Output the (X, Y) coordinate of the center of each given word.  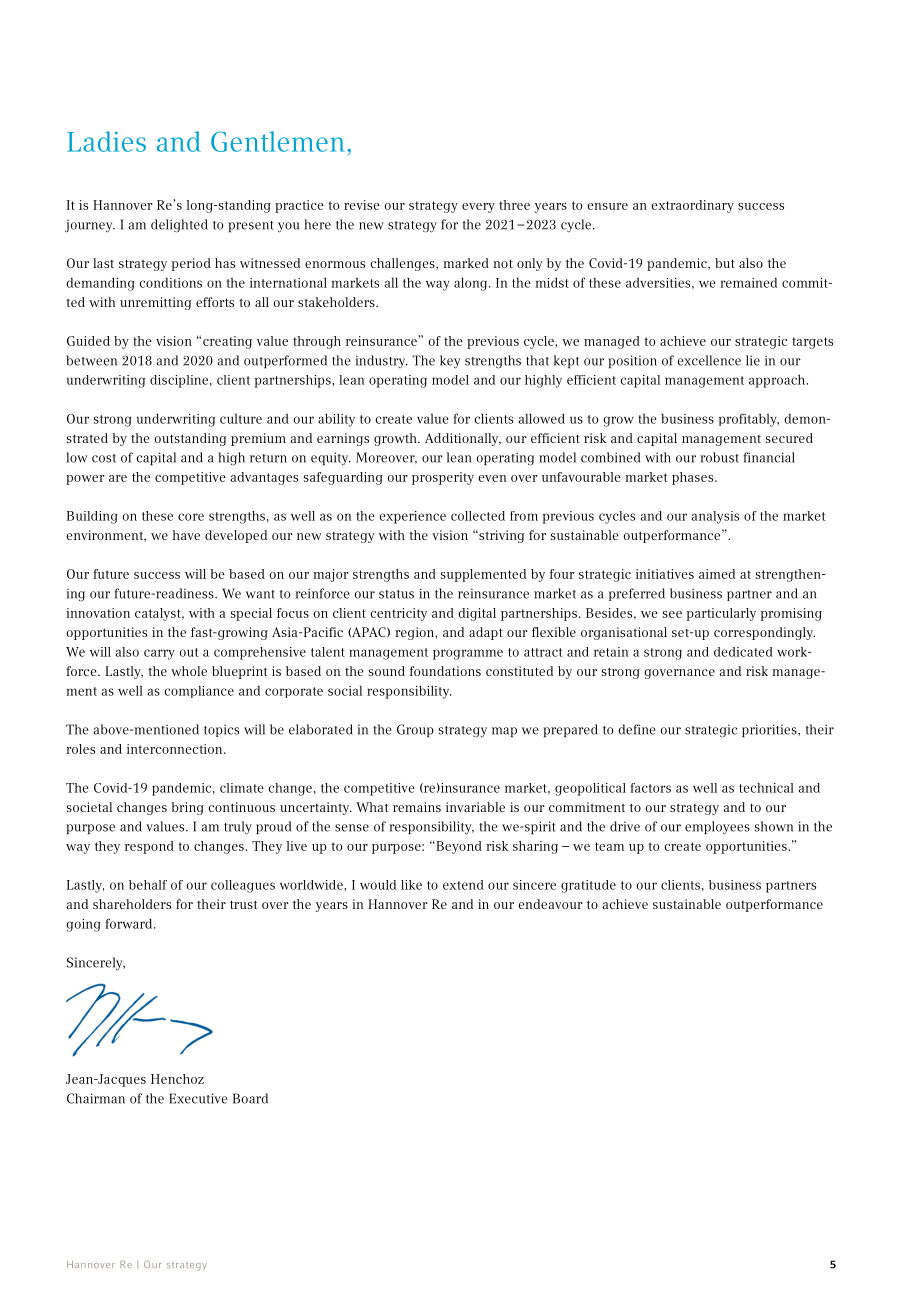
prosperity (443, 478)
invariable (475, 807)
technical (766, 788)
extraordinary (692, 206)
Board (250, 1098)
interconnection (176, 749)
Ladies (106, 141)
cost (104, 458)
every (478, 208)
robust (719, 457)
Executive (198, 1098)
